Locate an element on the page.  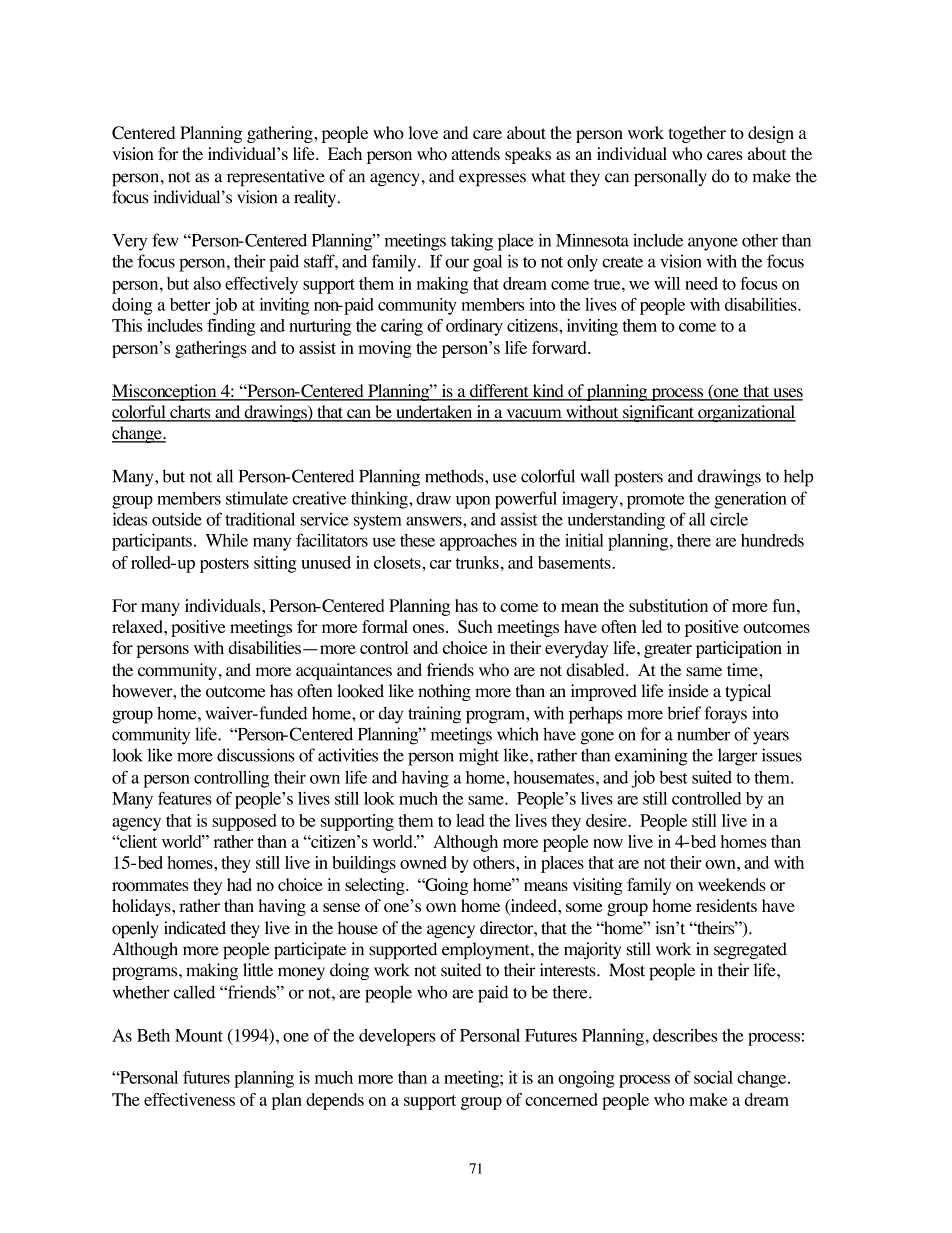
weekends is located at coordinates (732, 884).
